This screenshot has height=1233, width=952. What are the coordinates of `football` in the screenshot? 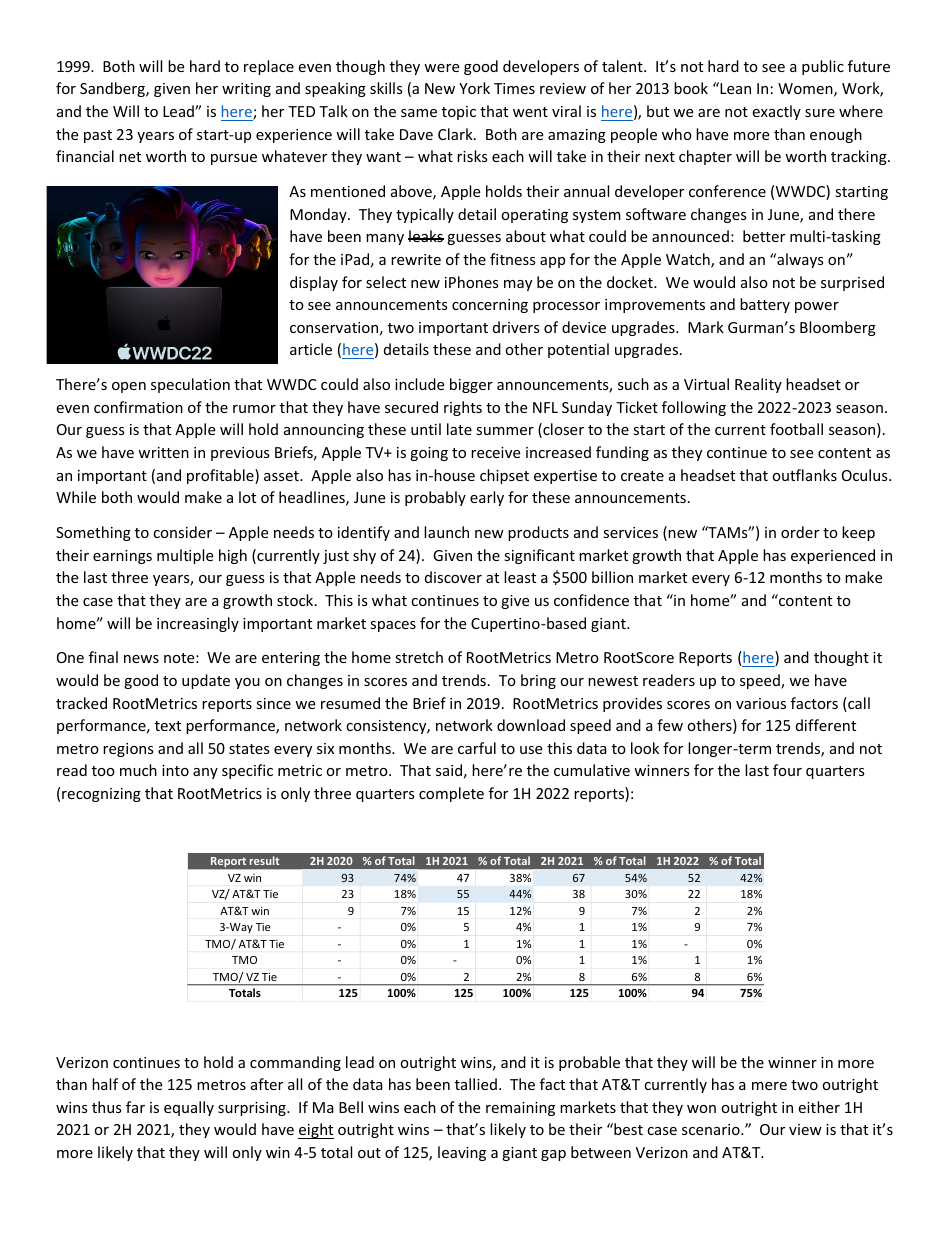 It's located at (796, 429).
